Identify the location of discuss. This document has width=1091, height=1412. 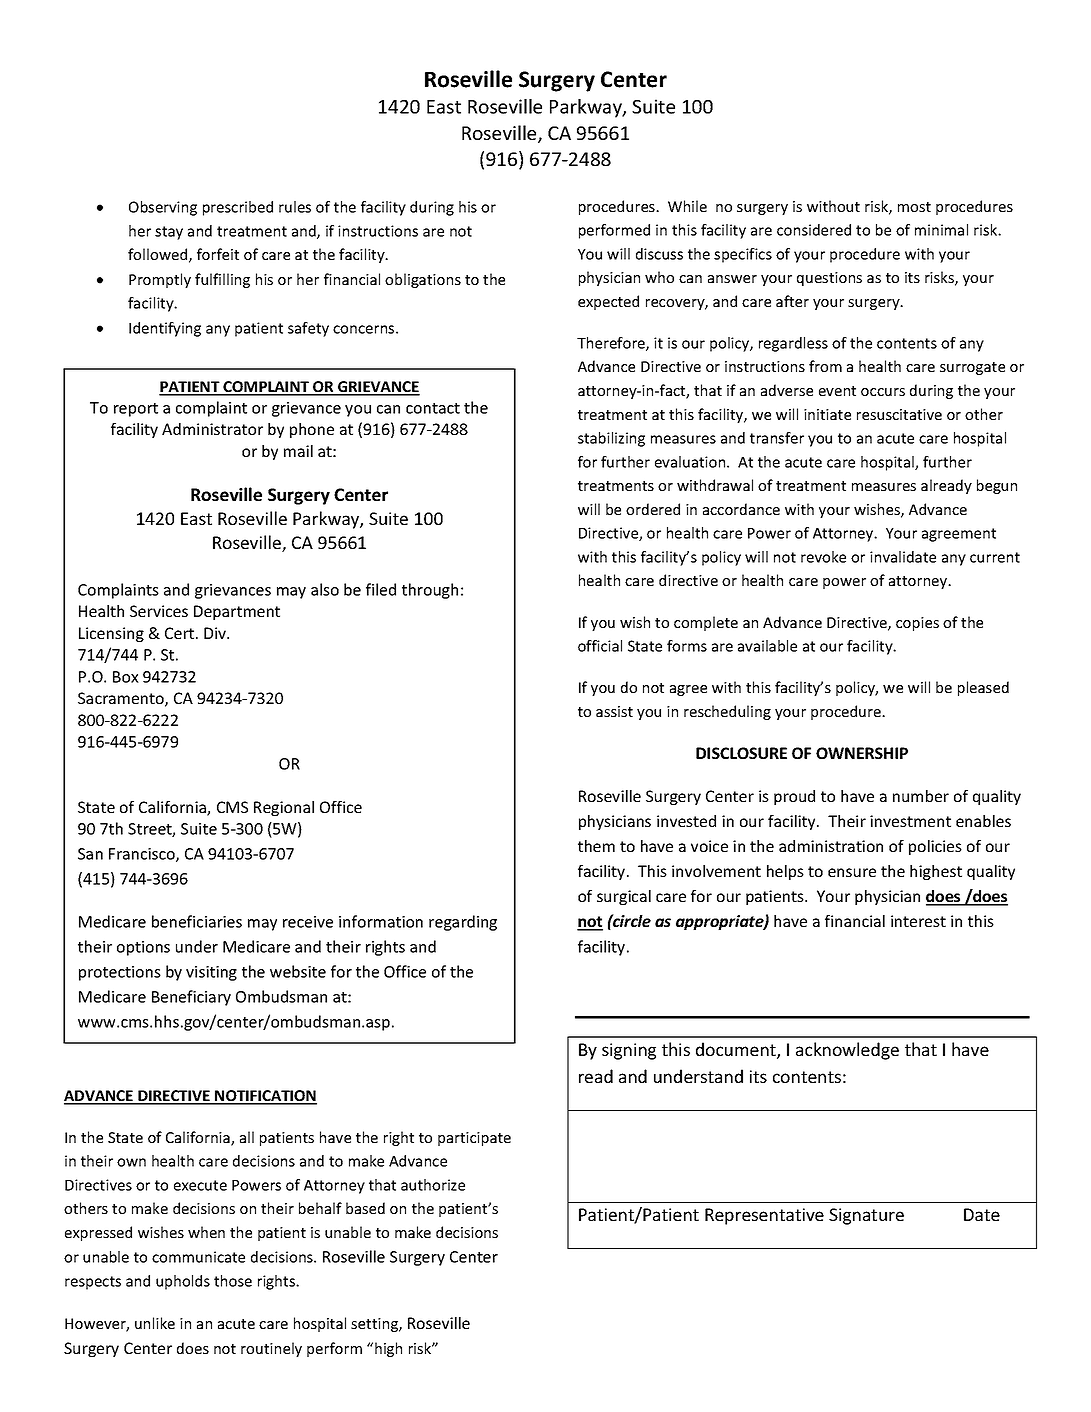
(659, 254).
